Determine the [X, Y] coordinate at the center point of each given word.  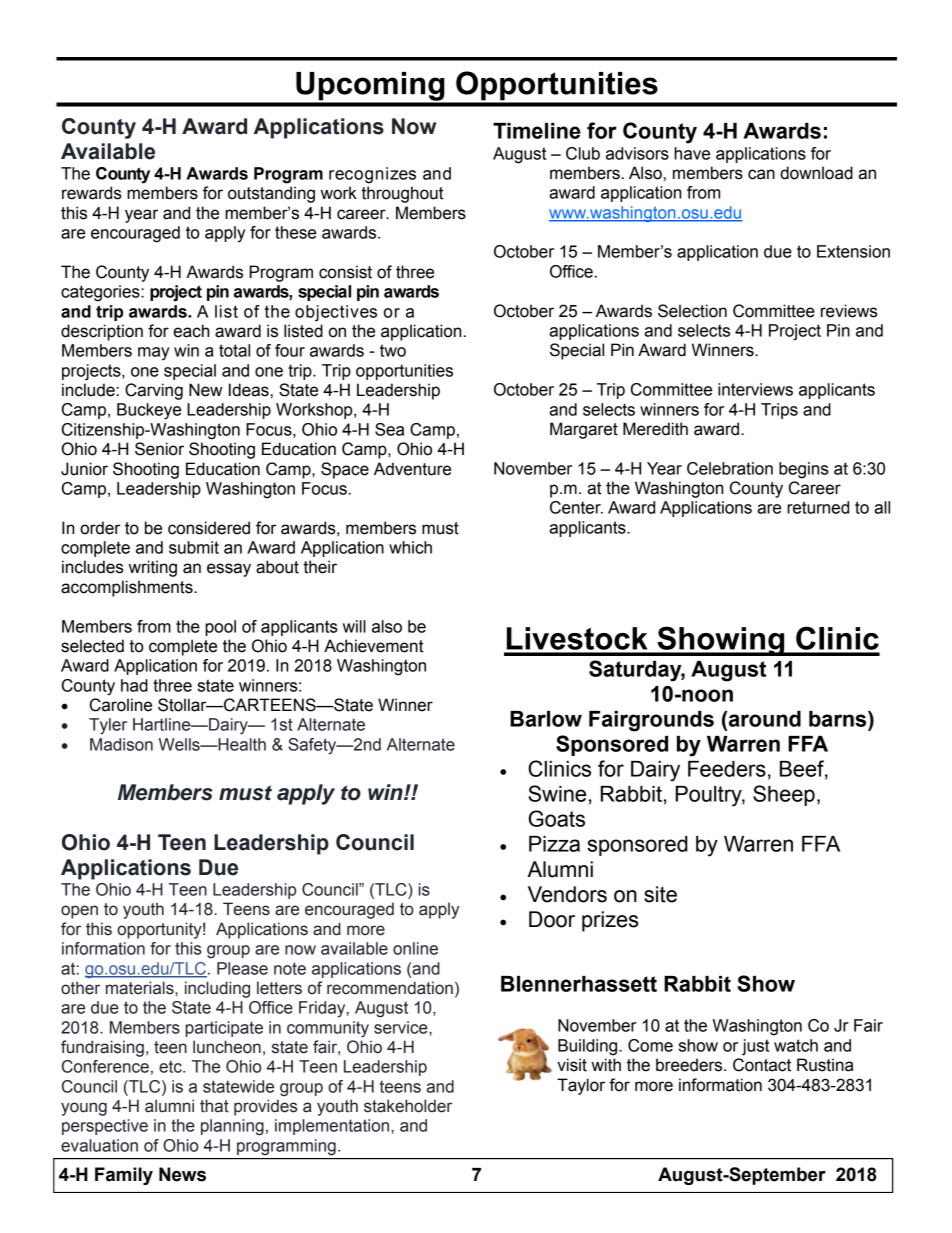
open [79, 912]
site [660, 894]
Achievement [374, 646]
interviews [755, 389]
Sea [389, 429]
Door [552, 919]
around [765, 719]
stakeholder [408, 1106]
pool [220, 628]
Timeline [537, 131]
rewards [92, 193]
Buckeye [149, 411]
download [816, 173]
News [182, 1174]
